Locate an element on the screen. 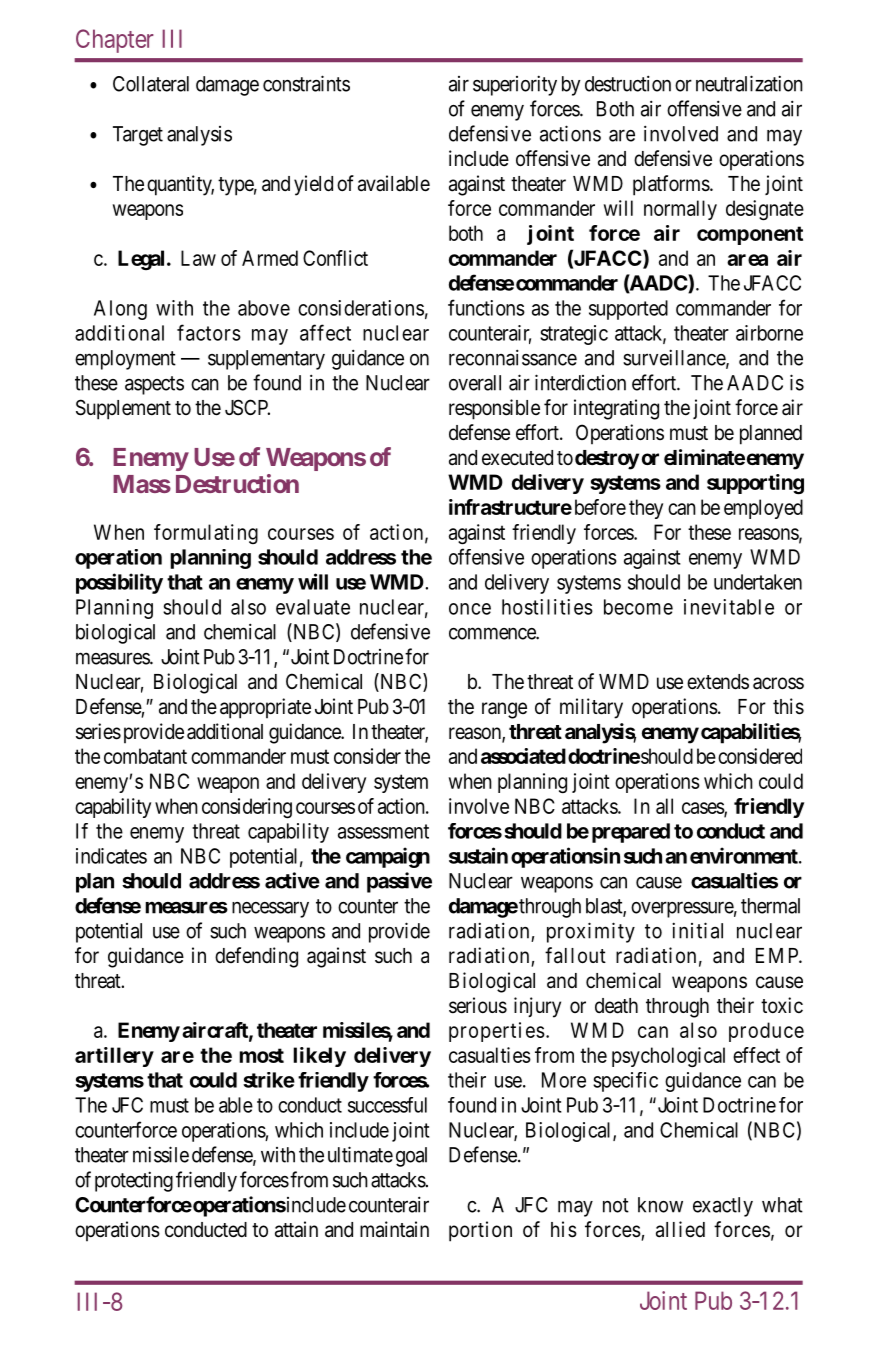 Image resolution: width=896 pixels, height=1345 pixels. superiority is located at coordinates (515, 85).
